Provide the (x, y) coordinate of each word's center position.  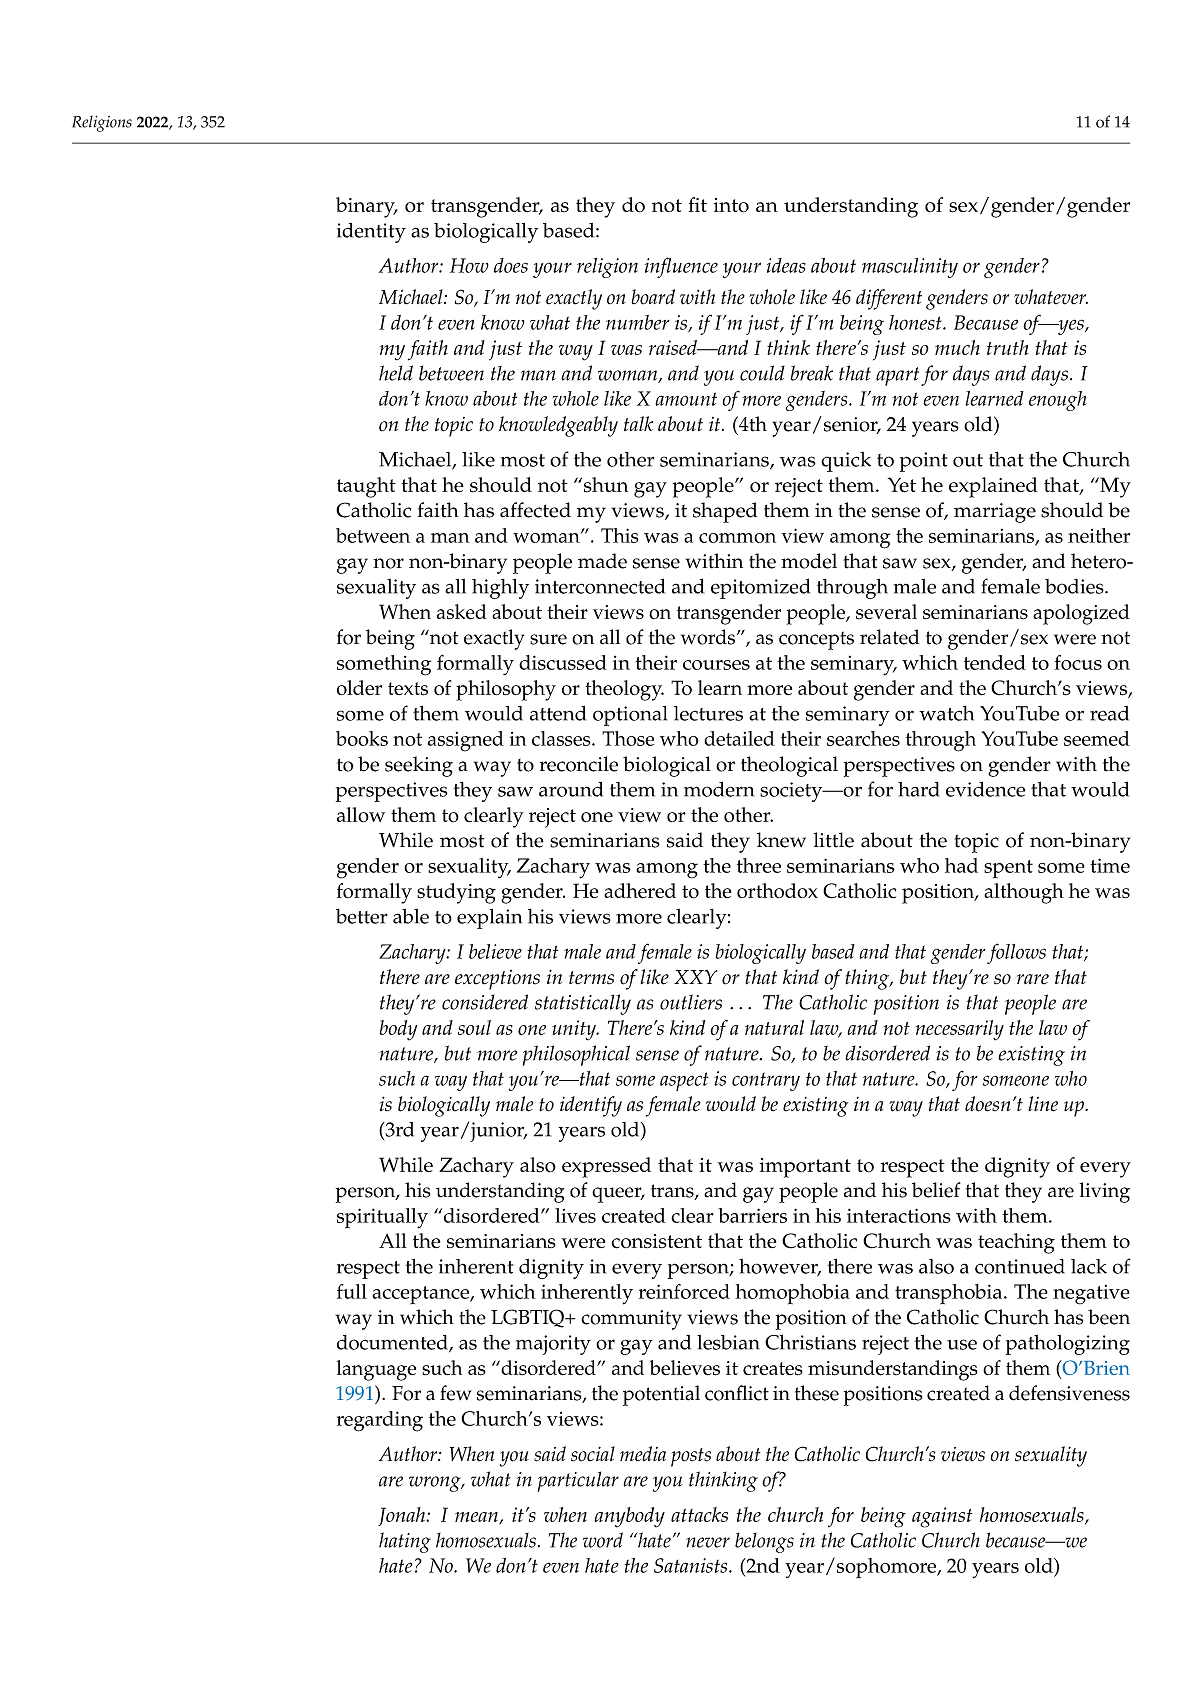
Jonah (403, 1516)
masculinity (910, 268)
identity (371, 232)
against (942, 1517)
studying (456, 893)
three (759, 865)
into (731, 205)
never (708, 1542)
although (1024, 893)
